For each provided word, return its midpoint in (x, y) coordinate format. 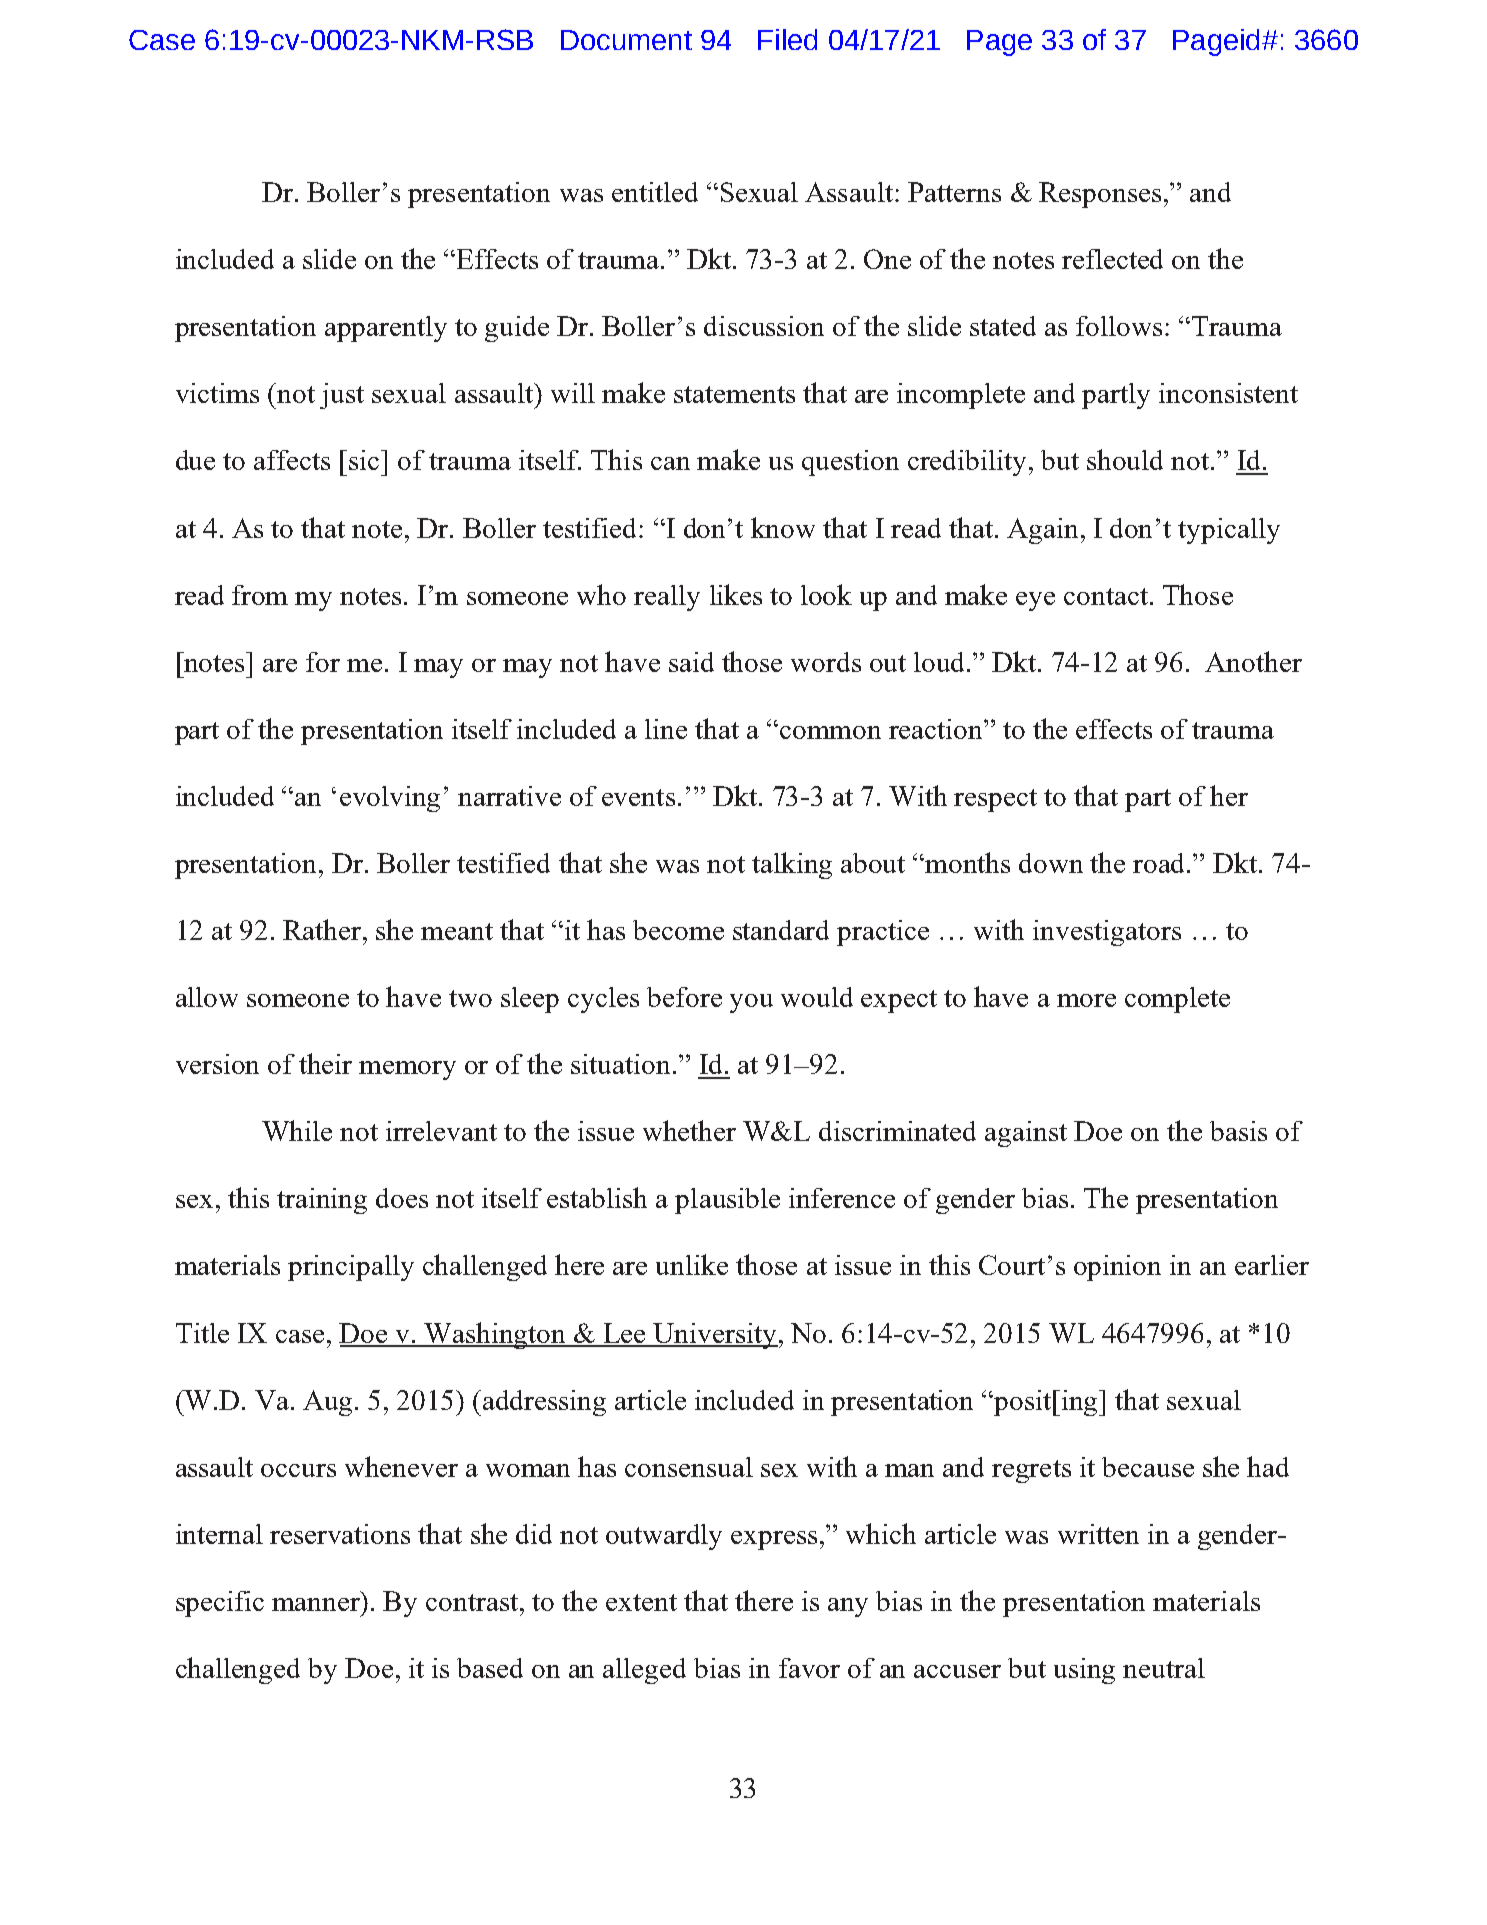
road (1161, 863)
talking (792, 865)
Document (626, 40)
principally (351, 1268)
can (670, 463)
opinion (1117, 1268)
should (1125, 459)
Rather (323, 929)
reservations (340, 1534)
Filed (787, 39)
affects (292, 460)
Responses (1100, 195)
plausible (727, 1201)
